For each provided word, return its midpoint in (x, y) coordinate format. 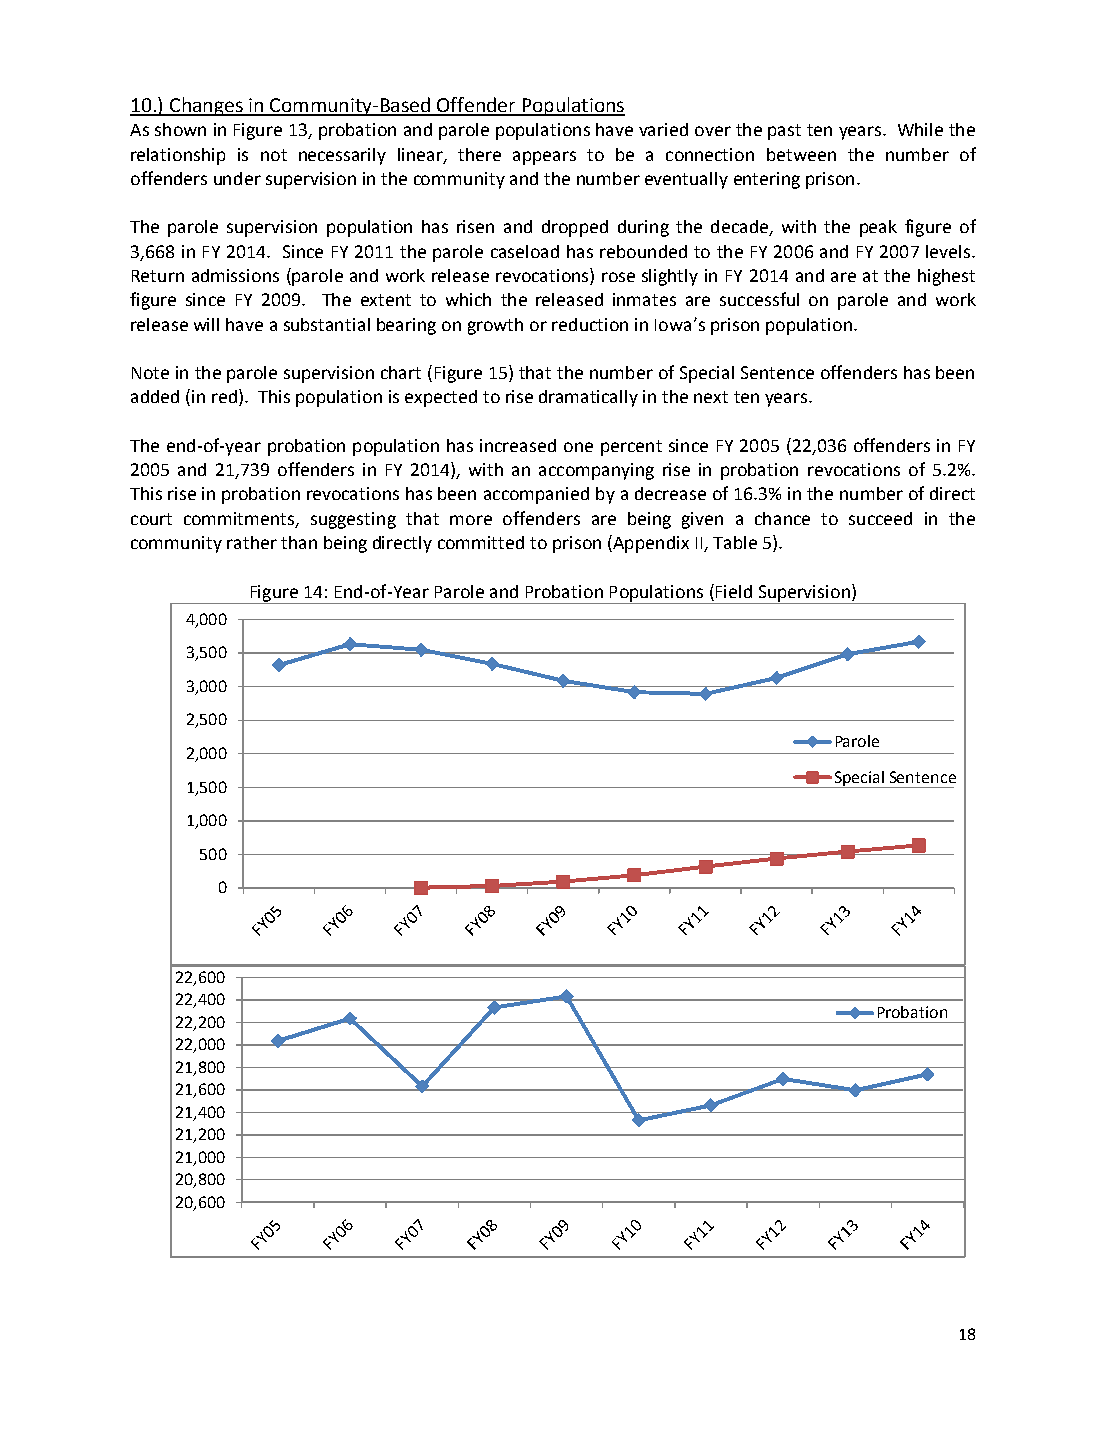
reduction (590, 324)
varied (663, 129)
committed (481, 542)
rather (252, 542)
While (920, 129)
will (206, 324)
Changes (206, 106)
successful (759, 299)
